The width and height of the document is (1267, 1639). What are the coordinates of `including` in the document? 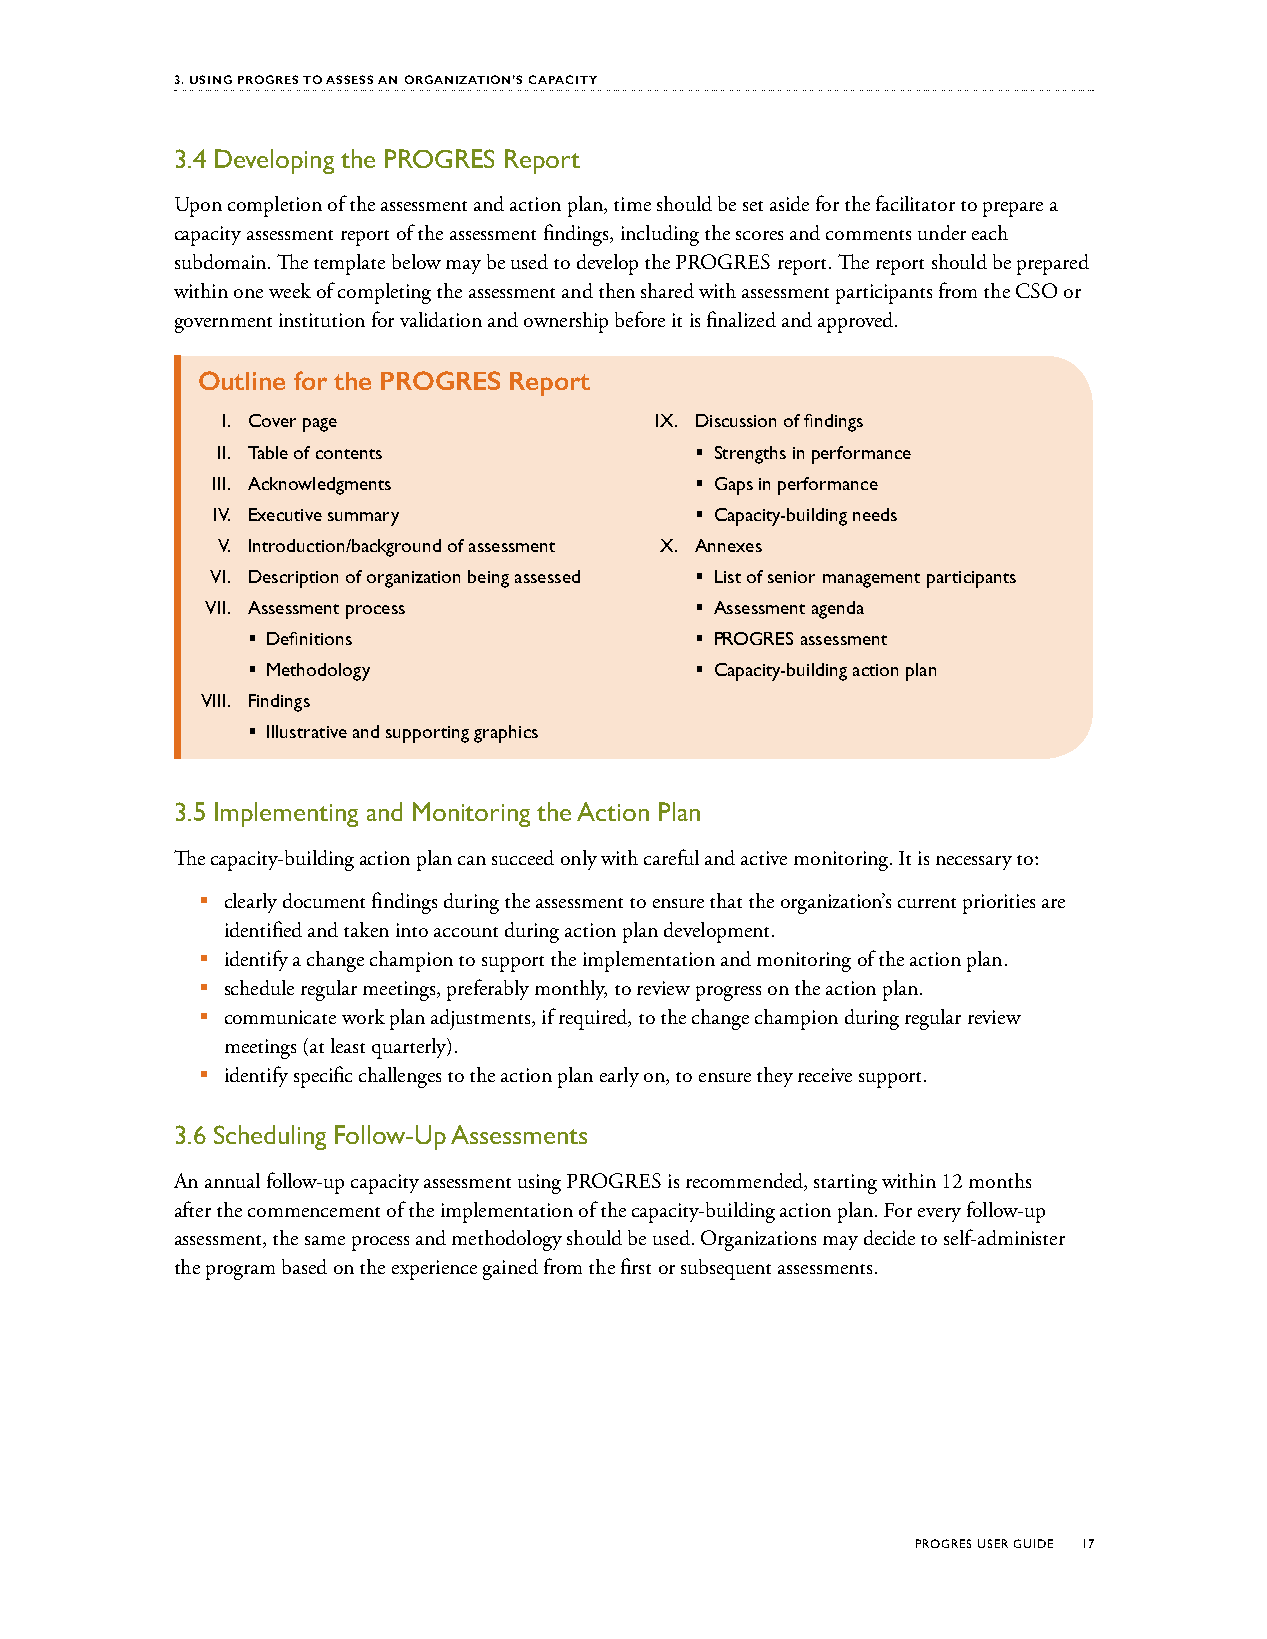 It's located at (660, 235).
